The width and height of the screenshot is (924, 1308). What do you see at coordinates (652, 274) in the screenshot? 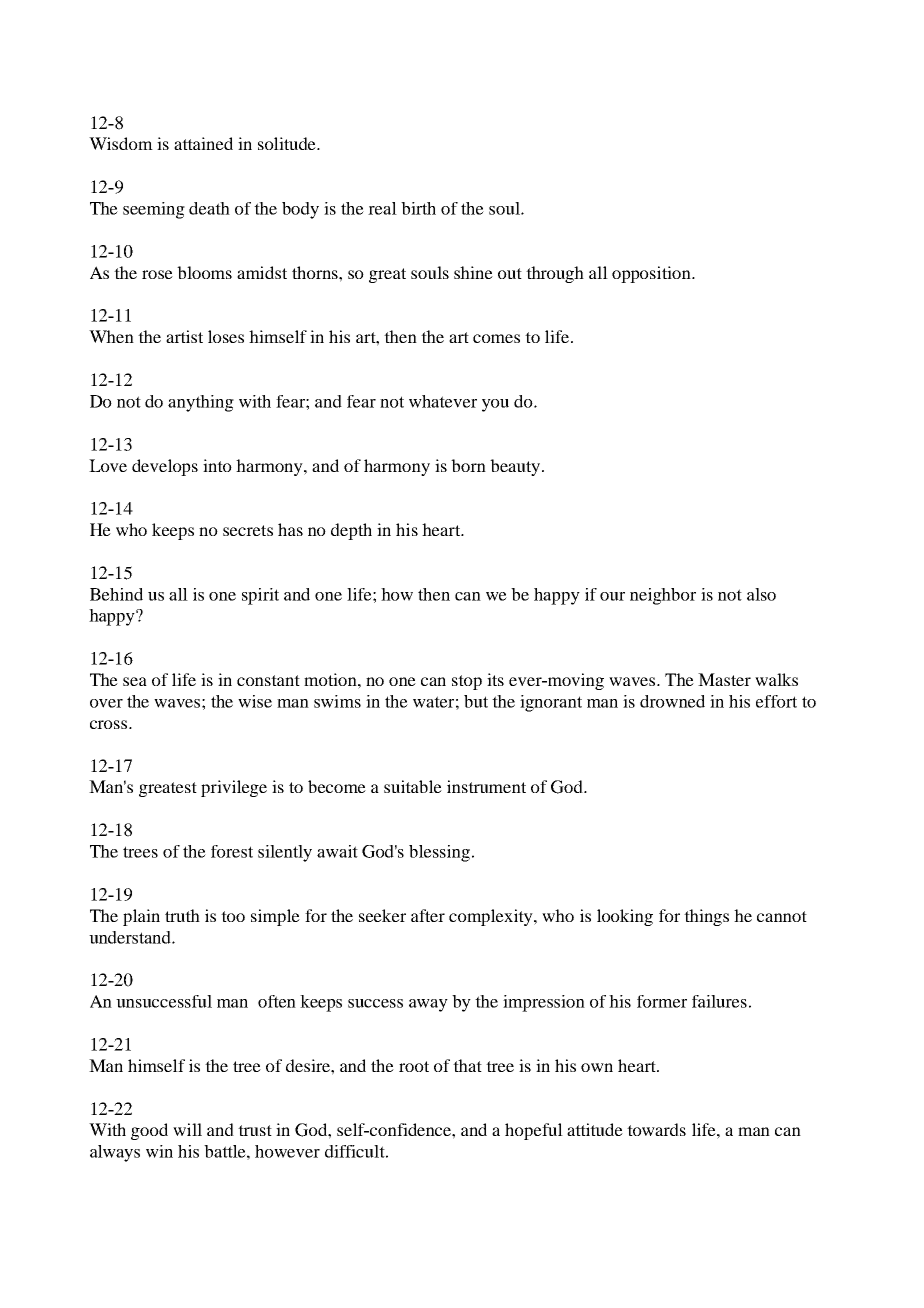
I see `opposition` at bounding box center [652, 274].
